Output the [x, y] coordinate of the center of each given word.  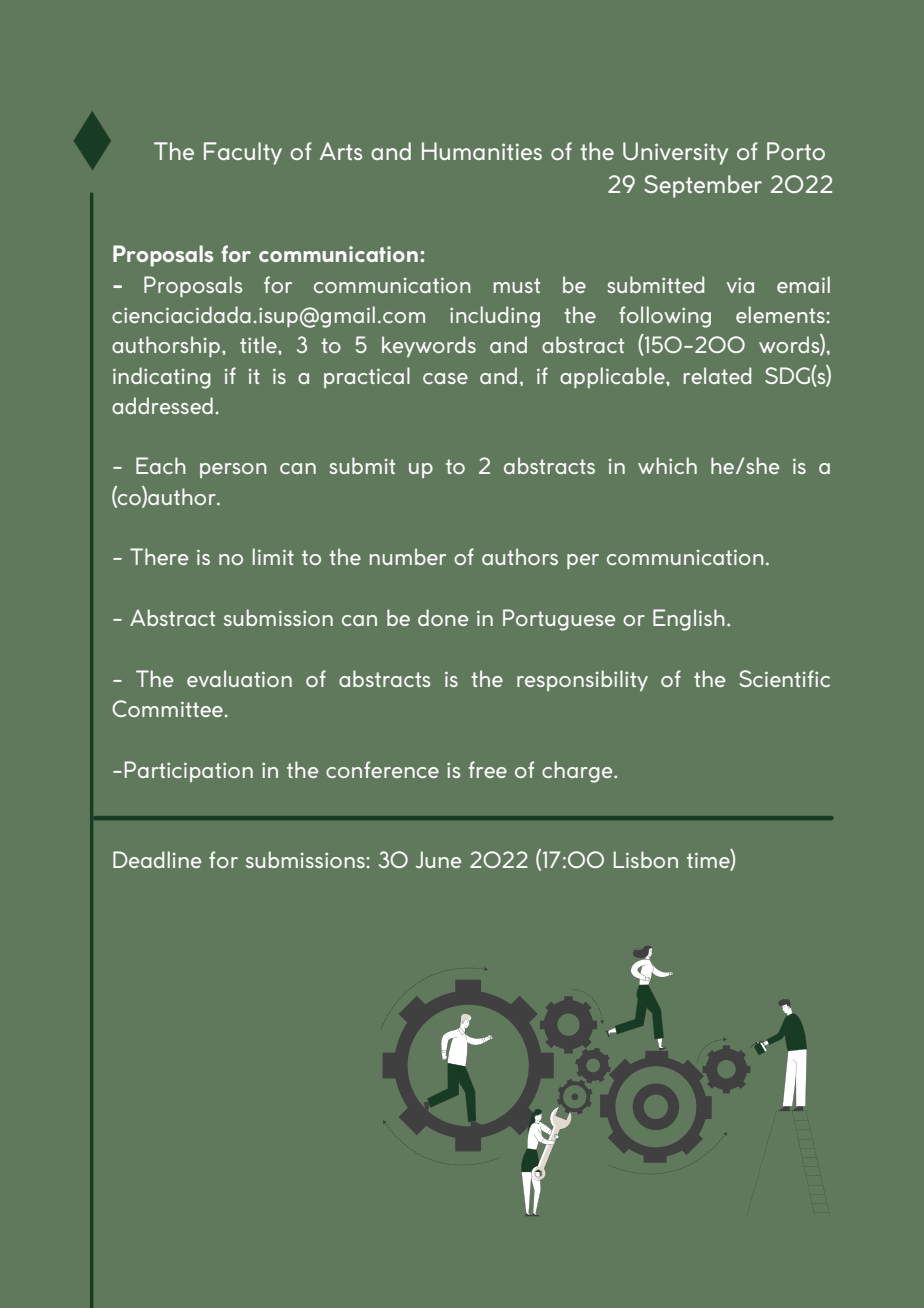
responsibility [582, 680]
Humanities [482, 151]
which [667, 465]
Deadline [157, 859]
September [703, 186]
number [408, 556]
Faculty [243, 153]
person [233, 470]
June [438, 859]
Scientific [784, 678]
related [717, 375]
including [495, 317]
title [259, 344]
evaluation [239, 678]
